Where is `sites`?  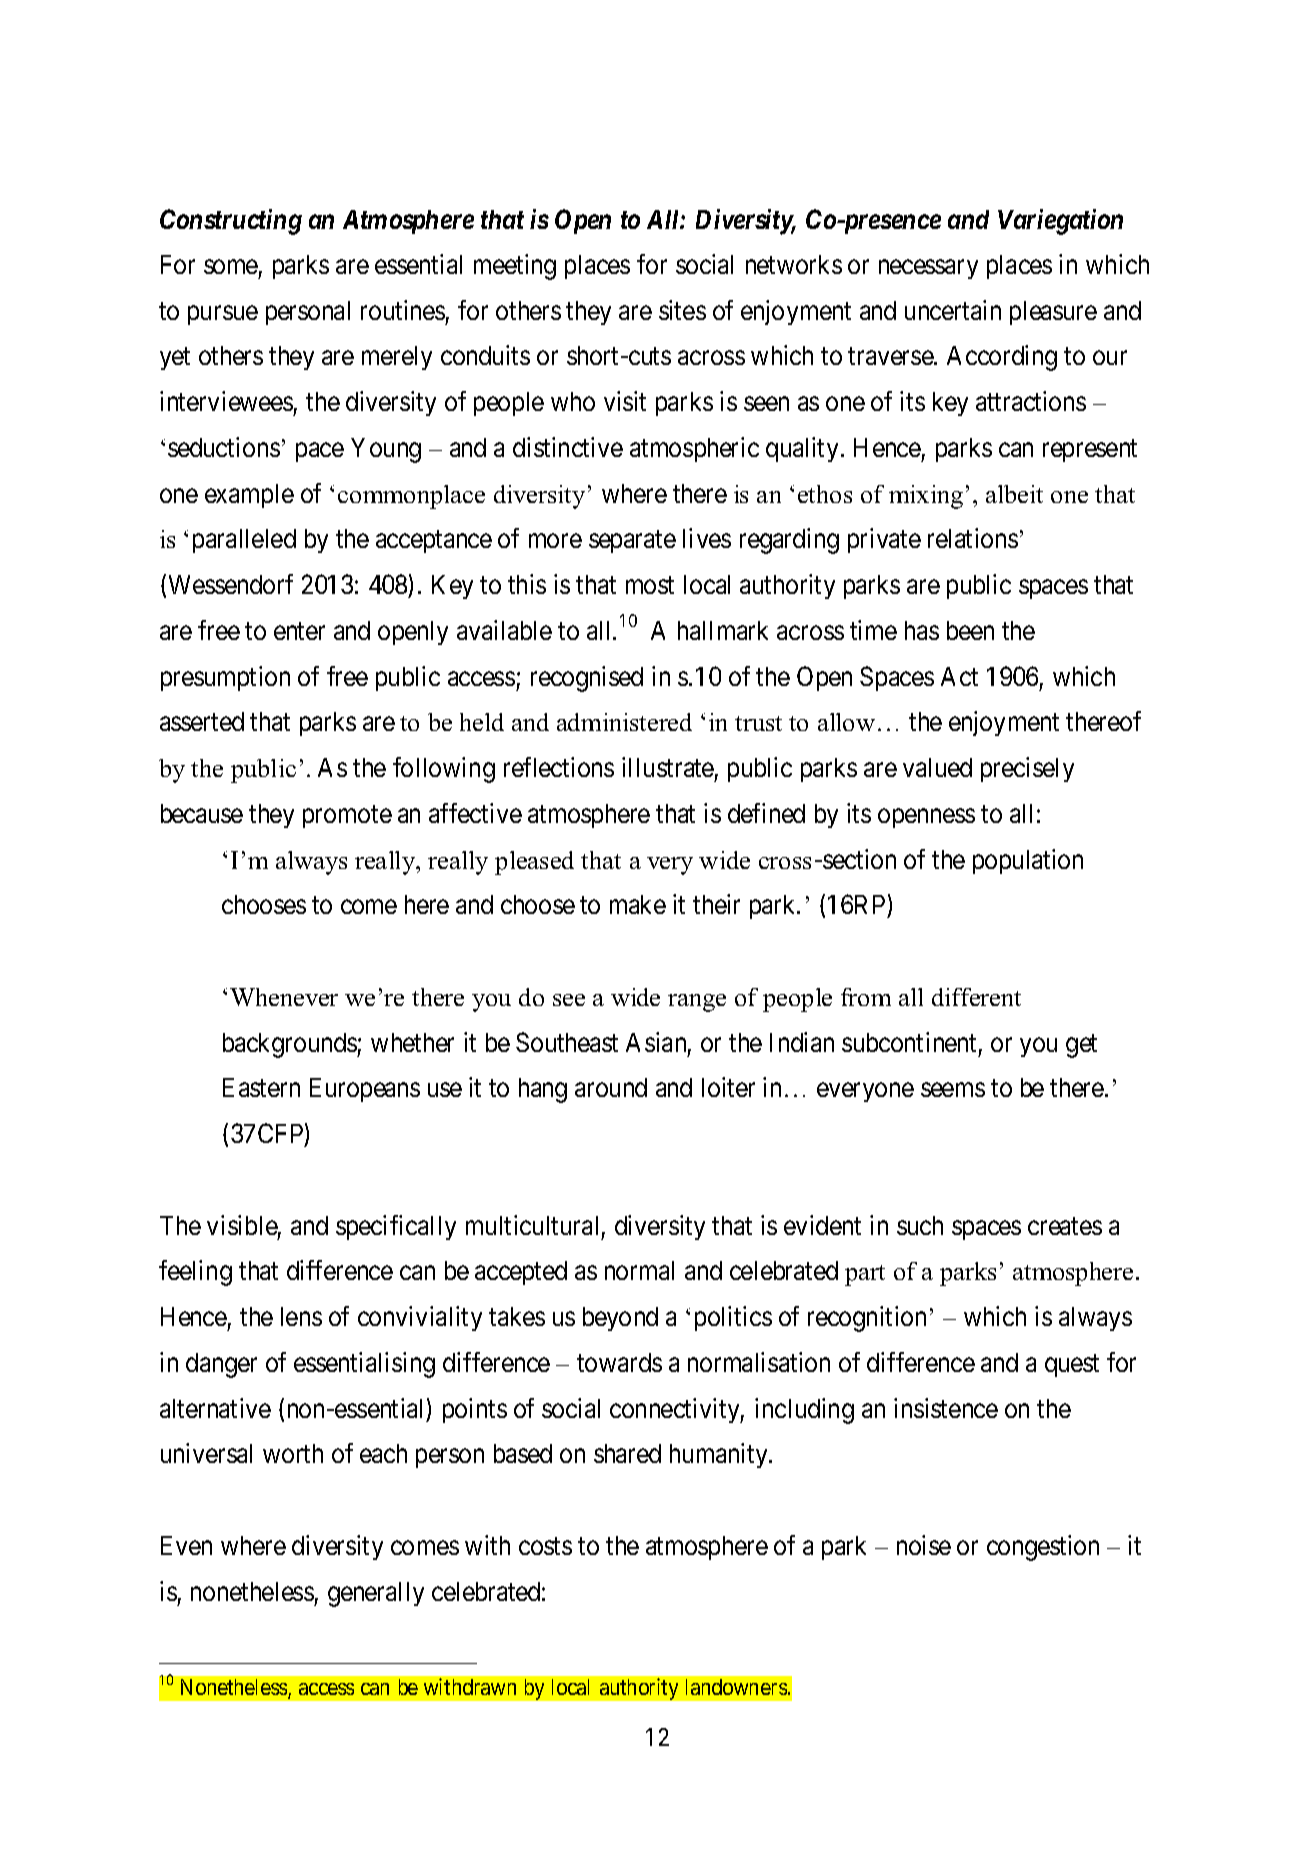 sites is located at coordinates (682, 310).
